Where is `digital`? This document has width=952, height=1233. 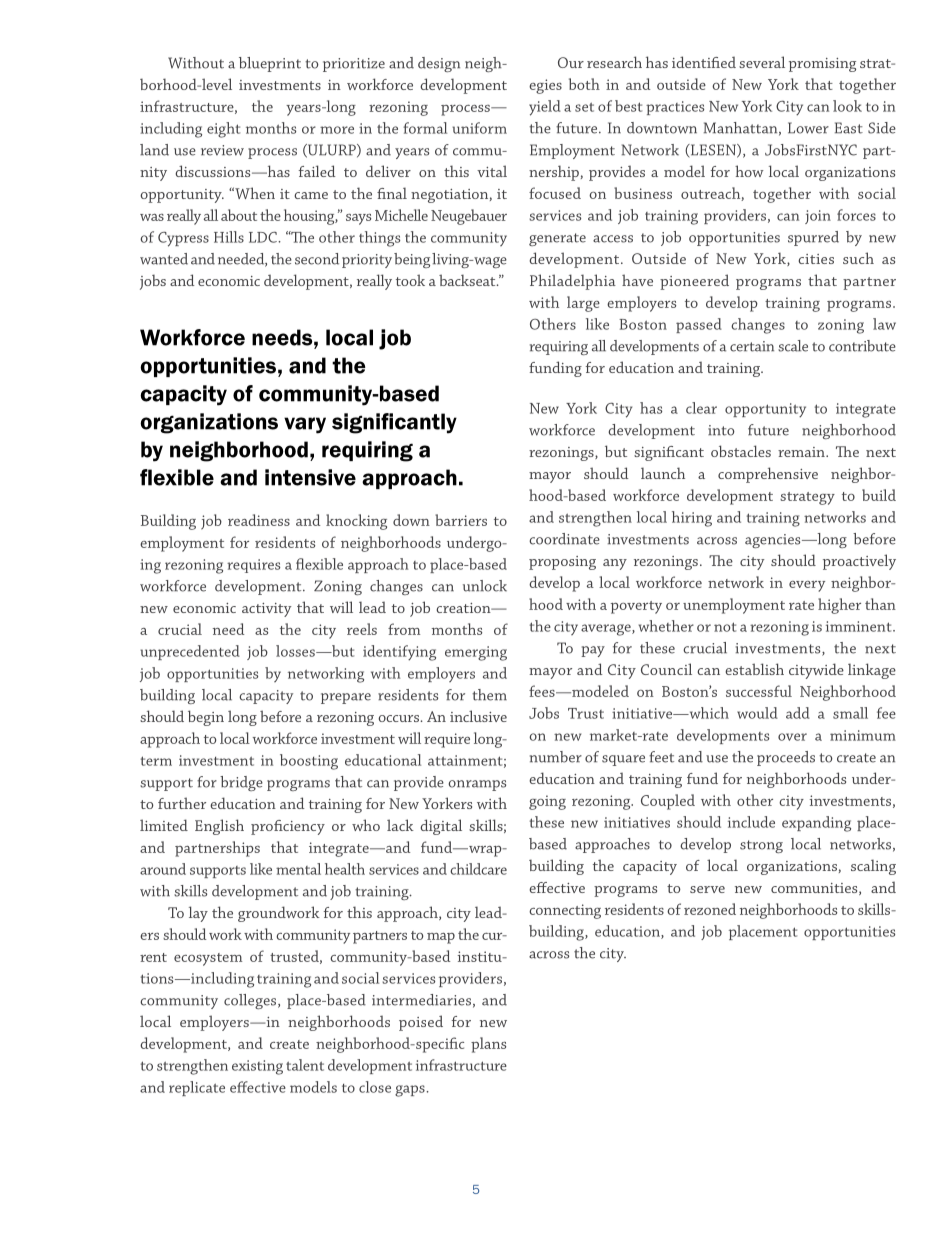
digital is located at coordinates (441, 827).
